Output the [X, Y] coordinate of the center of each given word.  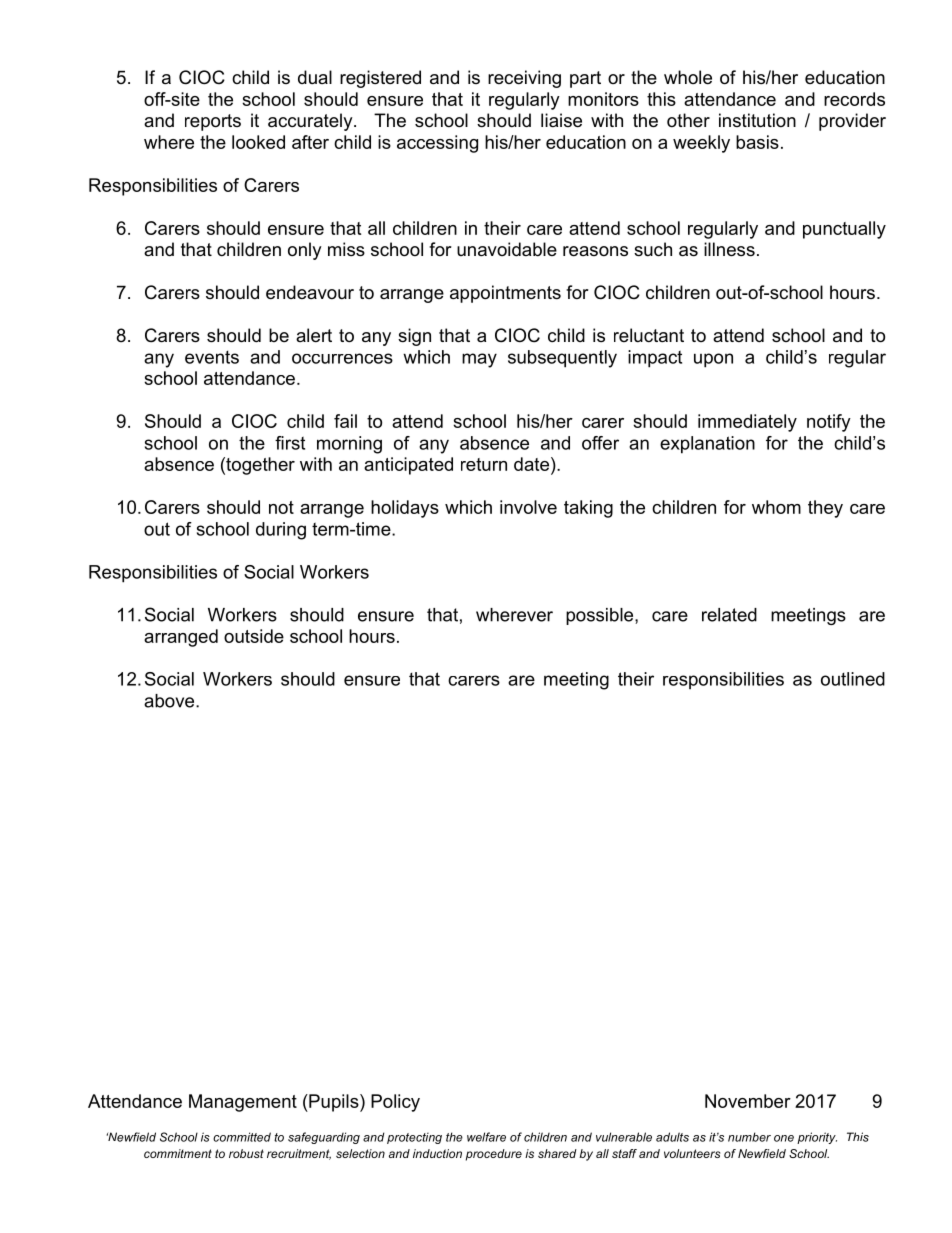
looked [258, 142]
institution [757, 120]
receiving [524, 79]
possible [601, 616]
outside [254, 636]
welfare [486, 1137]
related [729, 615]
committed [242, 1137]
